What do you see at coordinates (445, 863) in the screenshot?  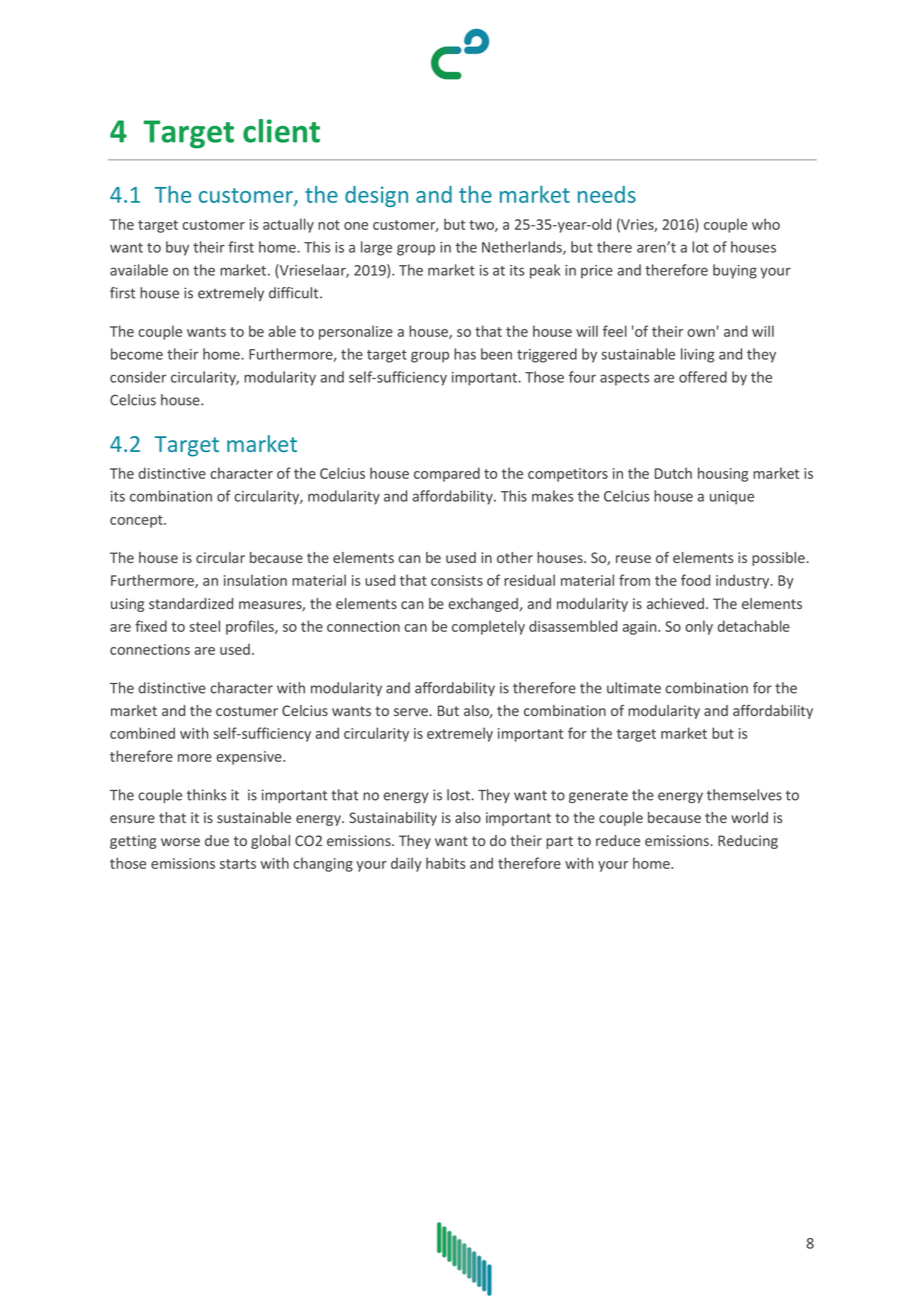 I see `habits` at bounding box center [445, 863].
